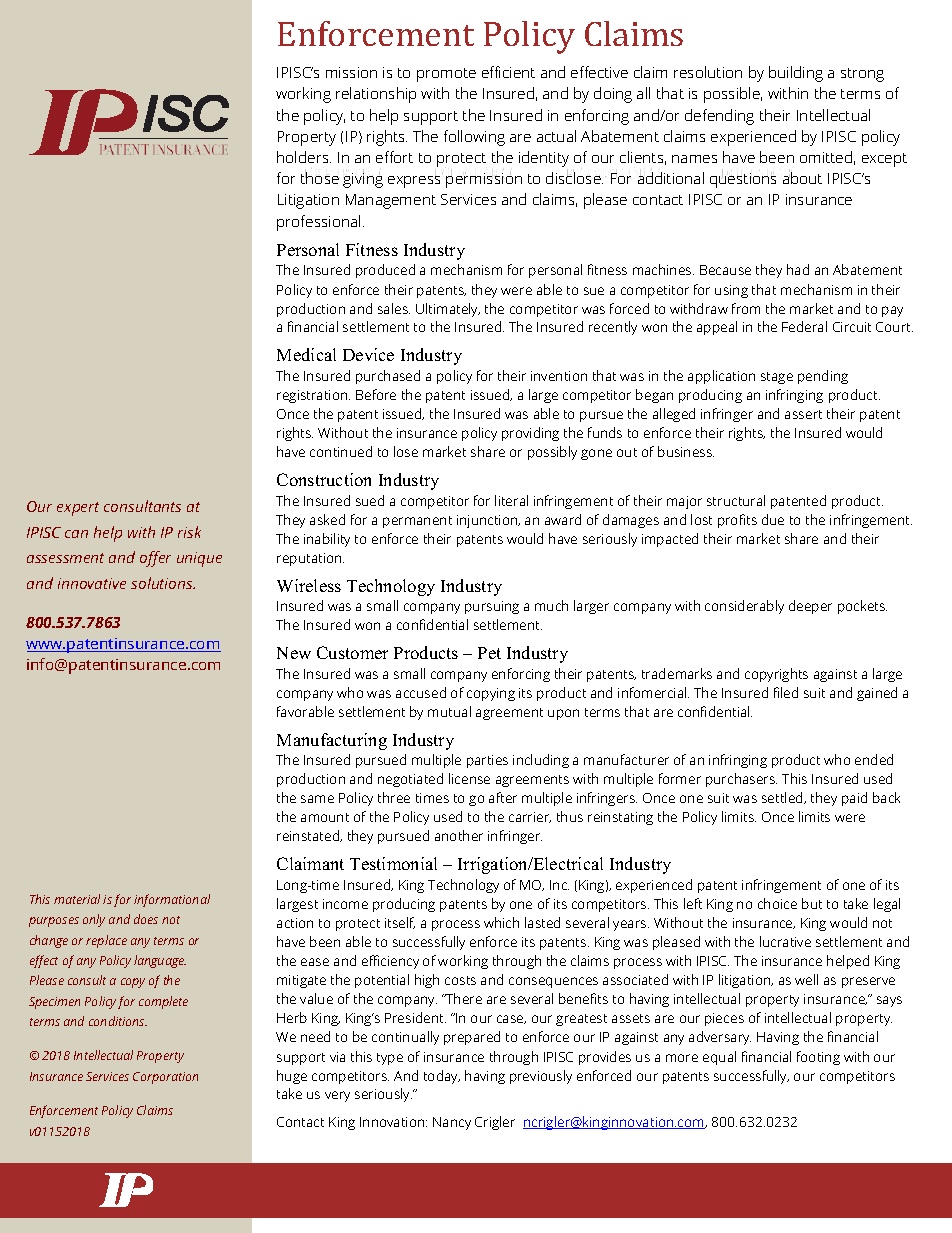 This screenshot has height=1233, width=952. What do you see at coordinates (163, 583) in the screenshot?
I see `solutions` at bounding box center [163, 583].
